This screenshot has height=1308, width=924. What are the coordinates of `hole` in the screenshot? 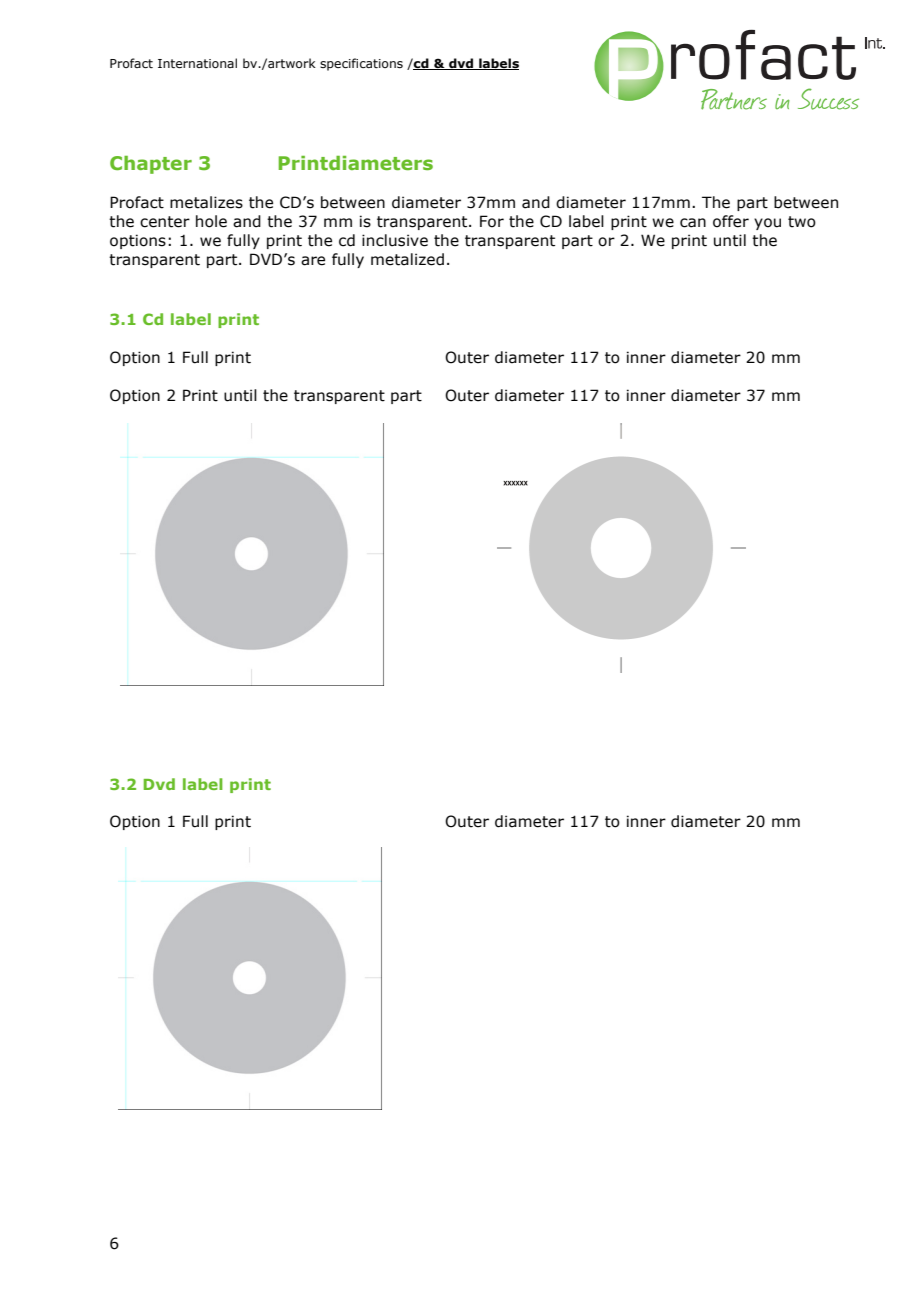 It's located at (211, 221).
